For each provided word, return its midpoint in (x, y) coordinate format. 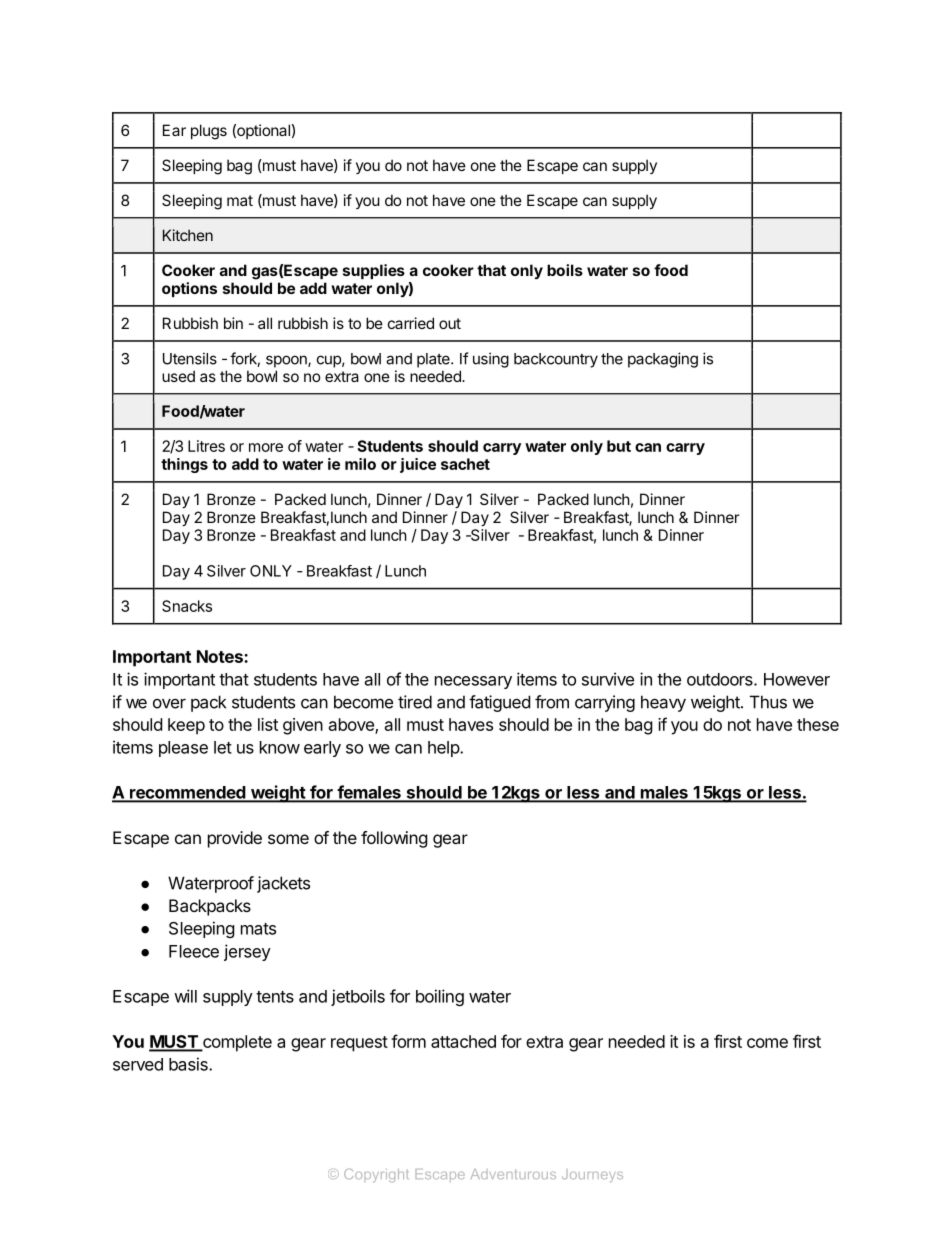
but (619, 446)
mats (258, 929)
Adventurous (513, 1174)
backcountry (556, 360)
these (818, 724)
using (491, 360)
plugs (209, 132)
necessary (473, 682)
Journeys (592, 1175)
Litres (206, 446)
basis (189, 1064)
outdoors (721, 679)
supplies (374, 271)
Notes (221, 656)
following (394, 839)
